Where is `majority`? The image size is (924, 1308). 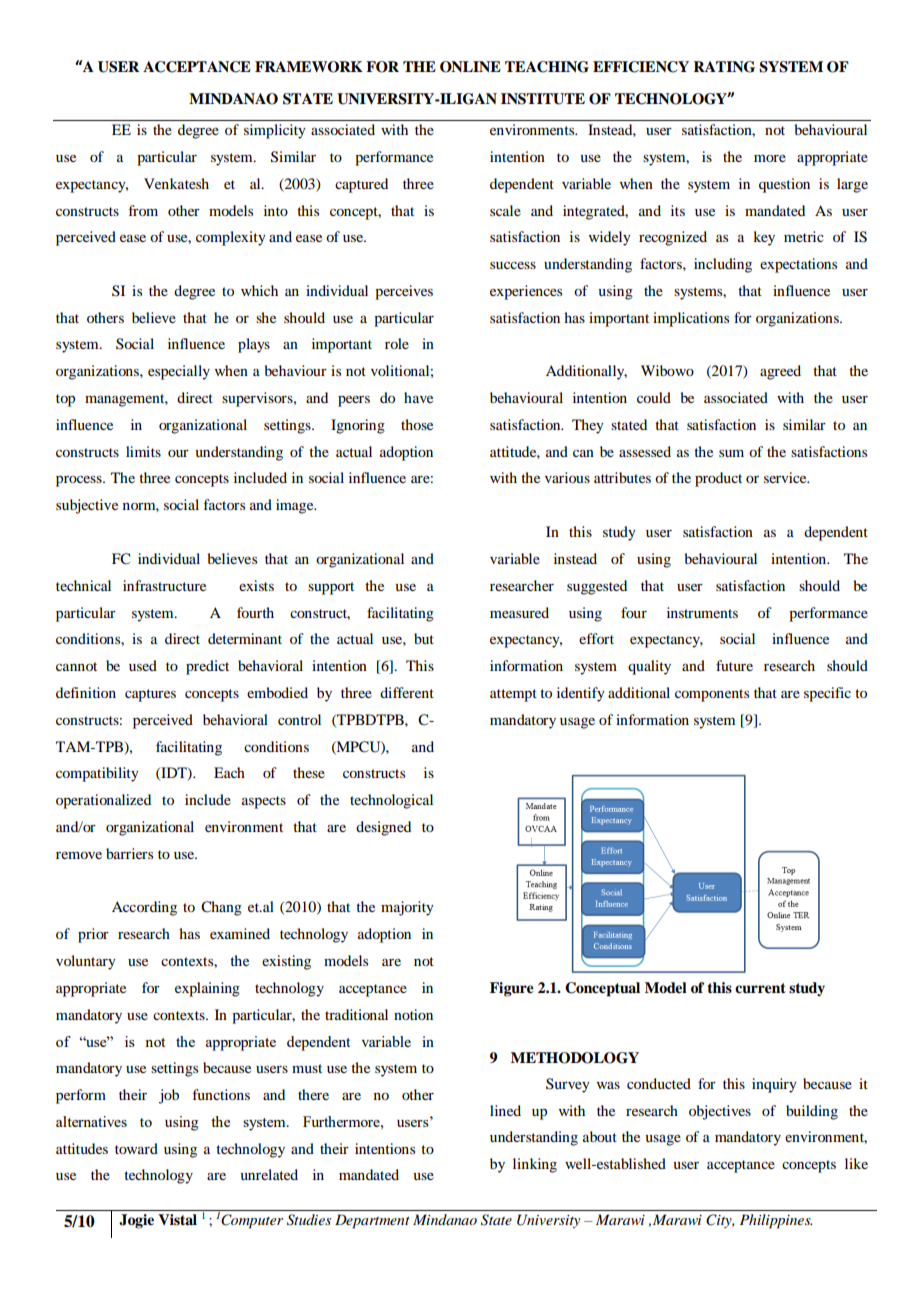
majority is located at coordinates (407, 908).
